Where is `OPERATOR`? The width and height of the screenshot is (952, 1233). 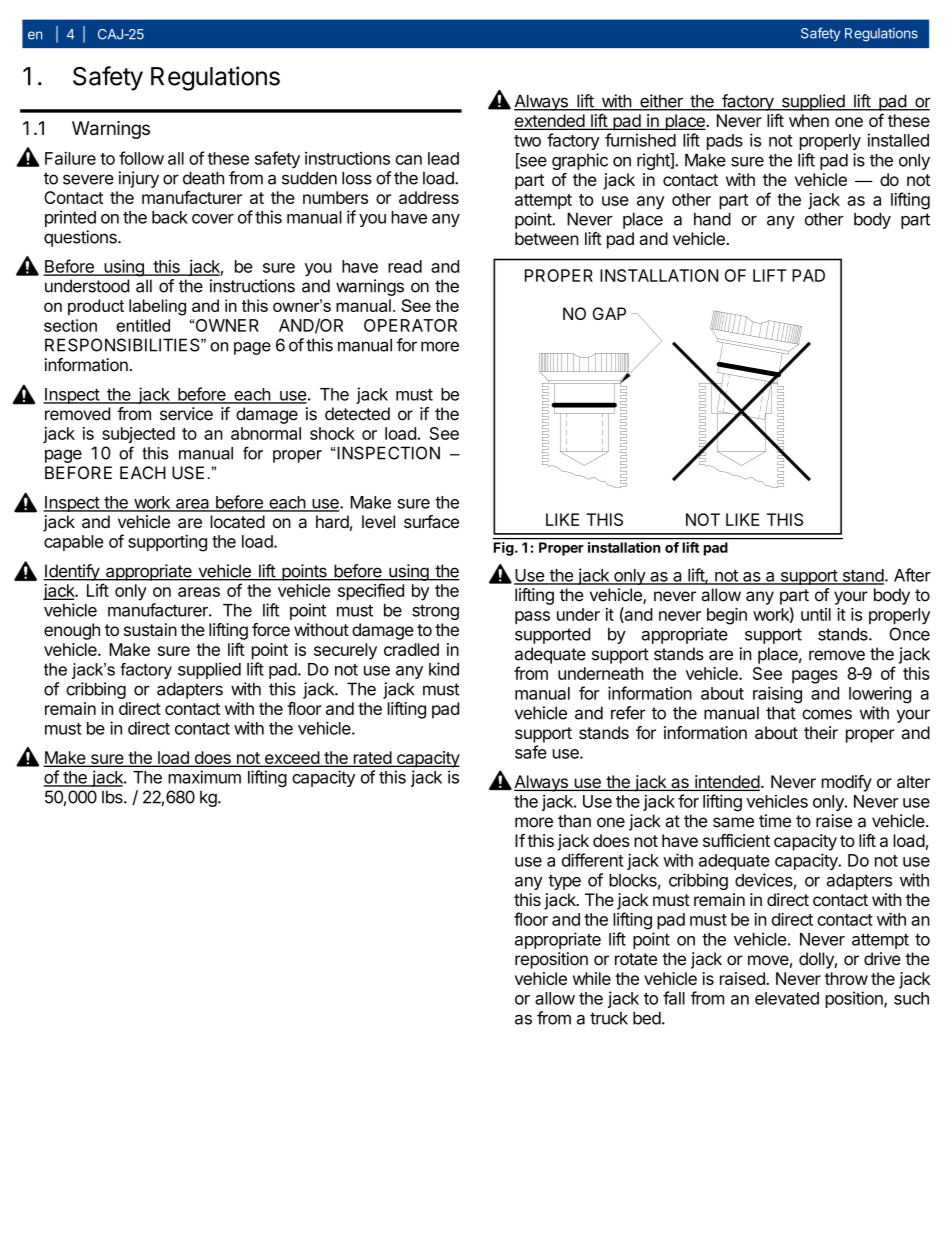 OPERATOR is located at coordinates (410, 325).
